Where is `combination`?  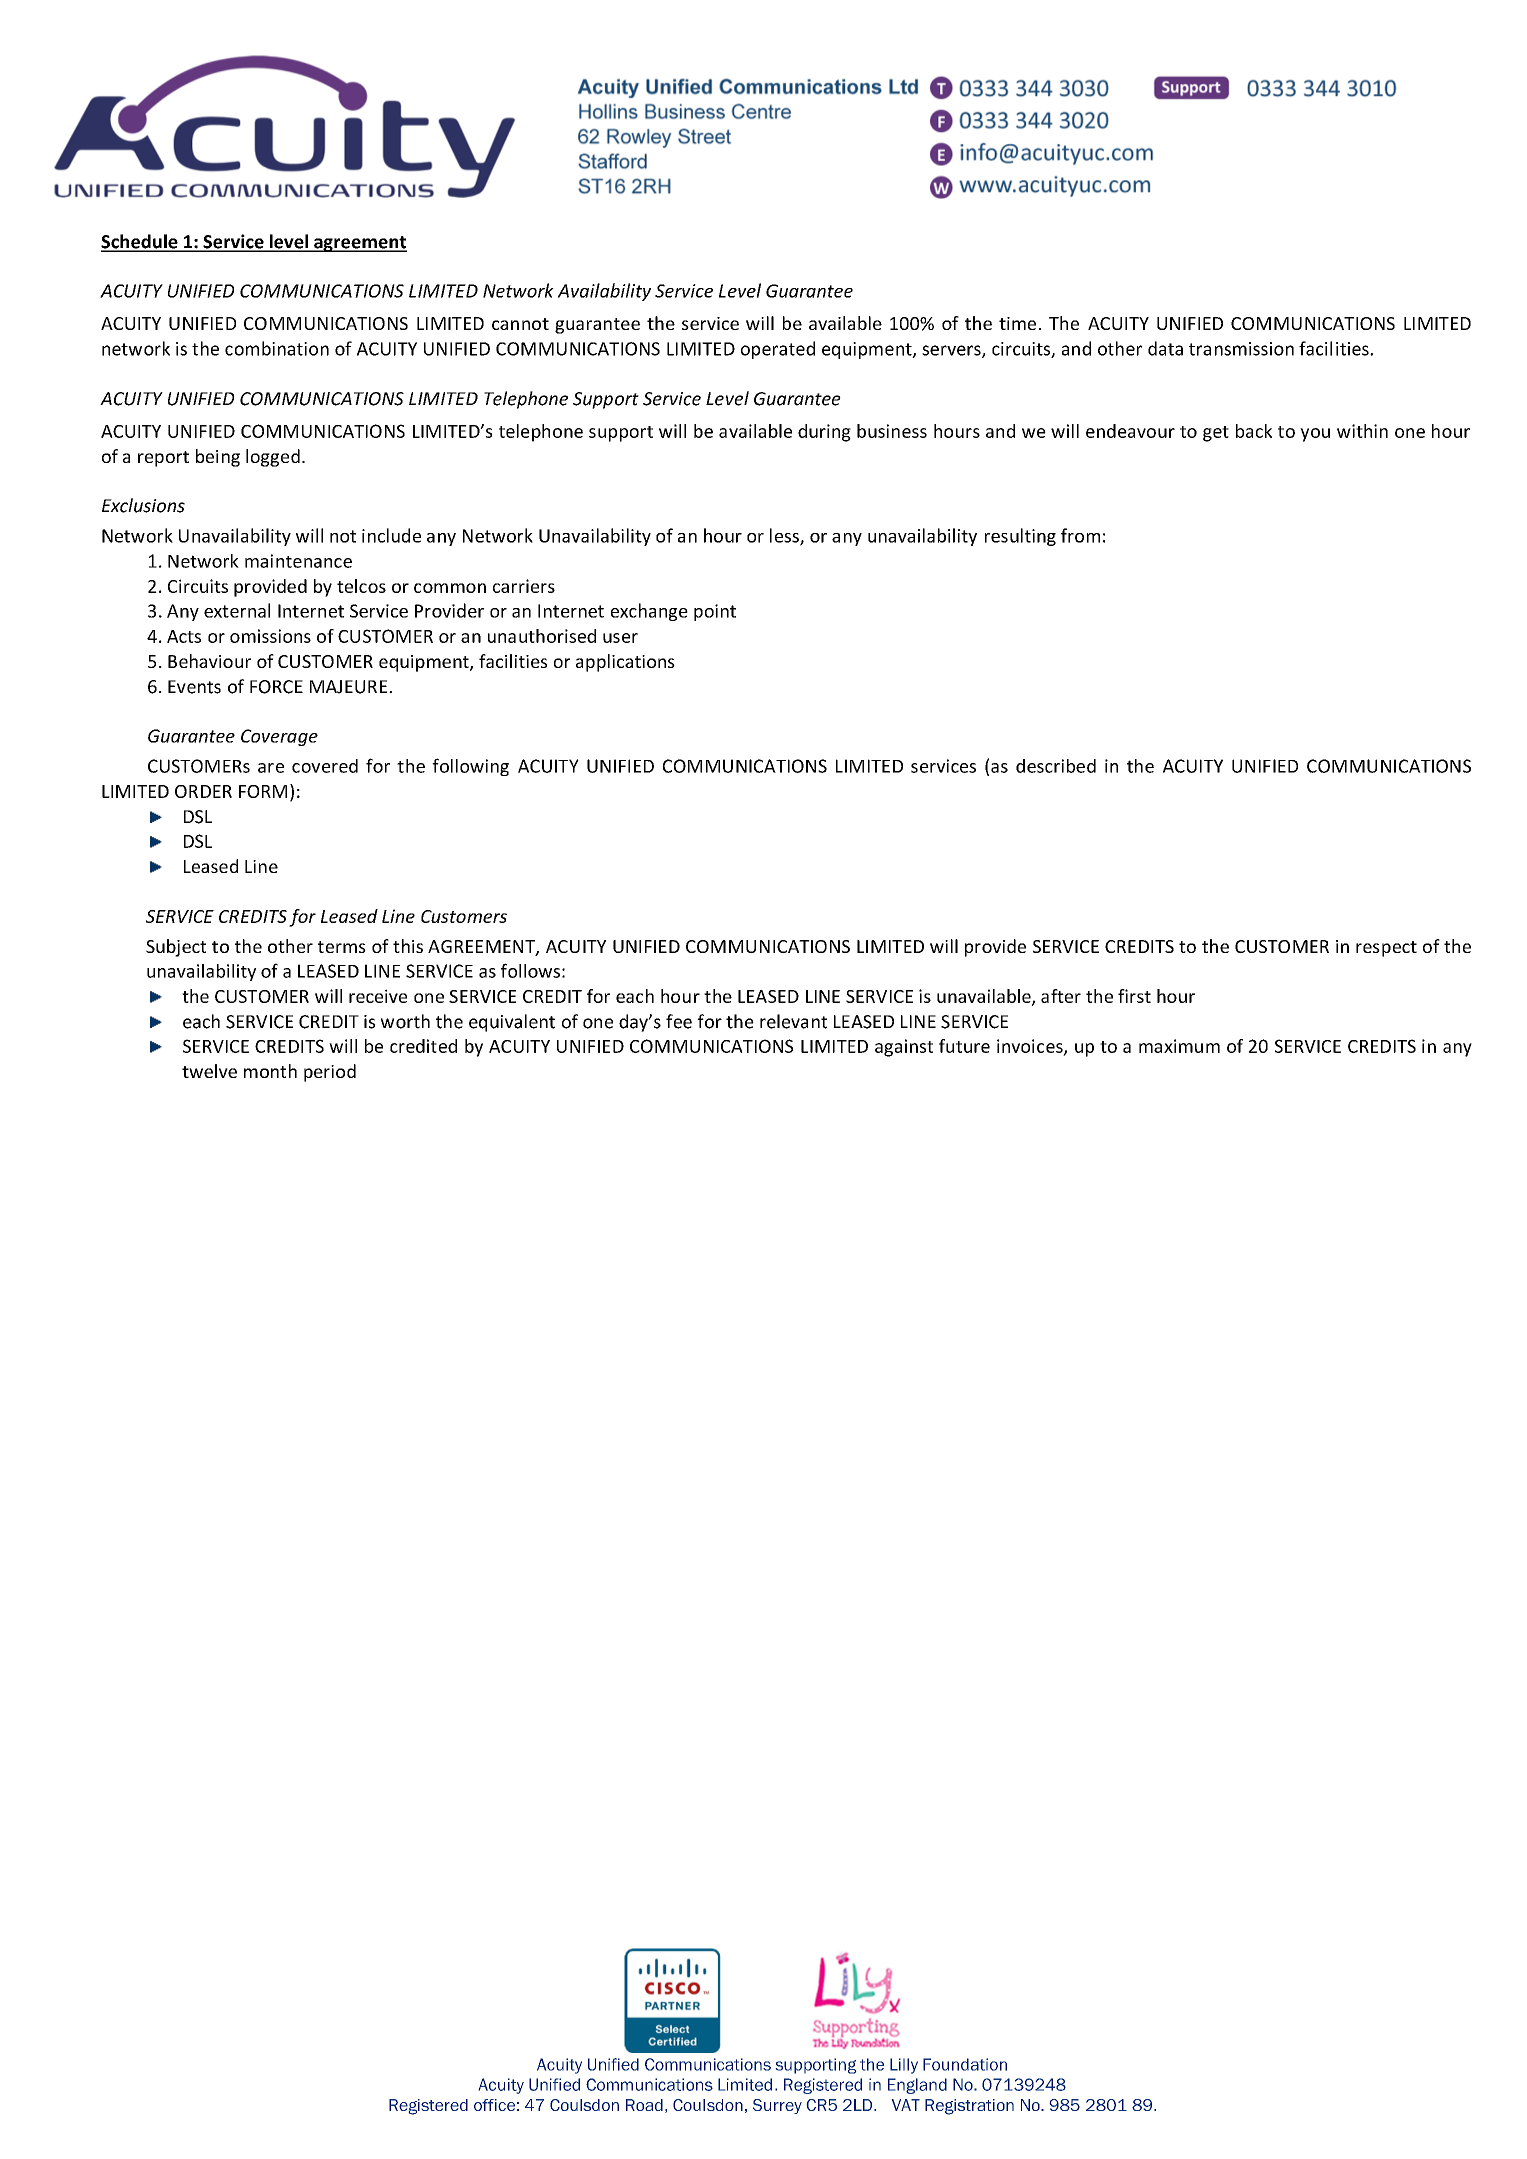 combination is located at coordinates (277, 348).
